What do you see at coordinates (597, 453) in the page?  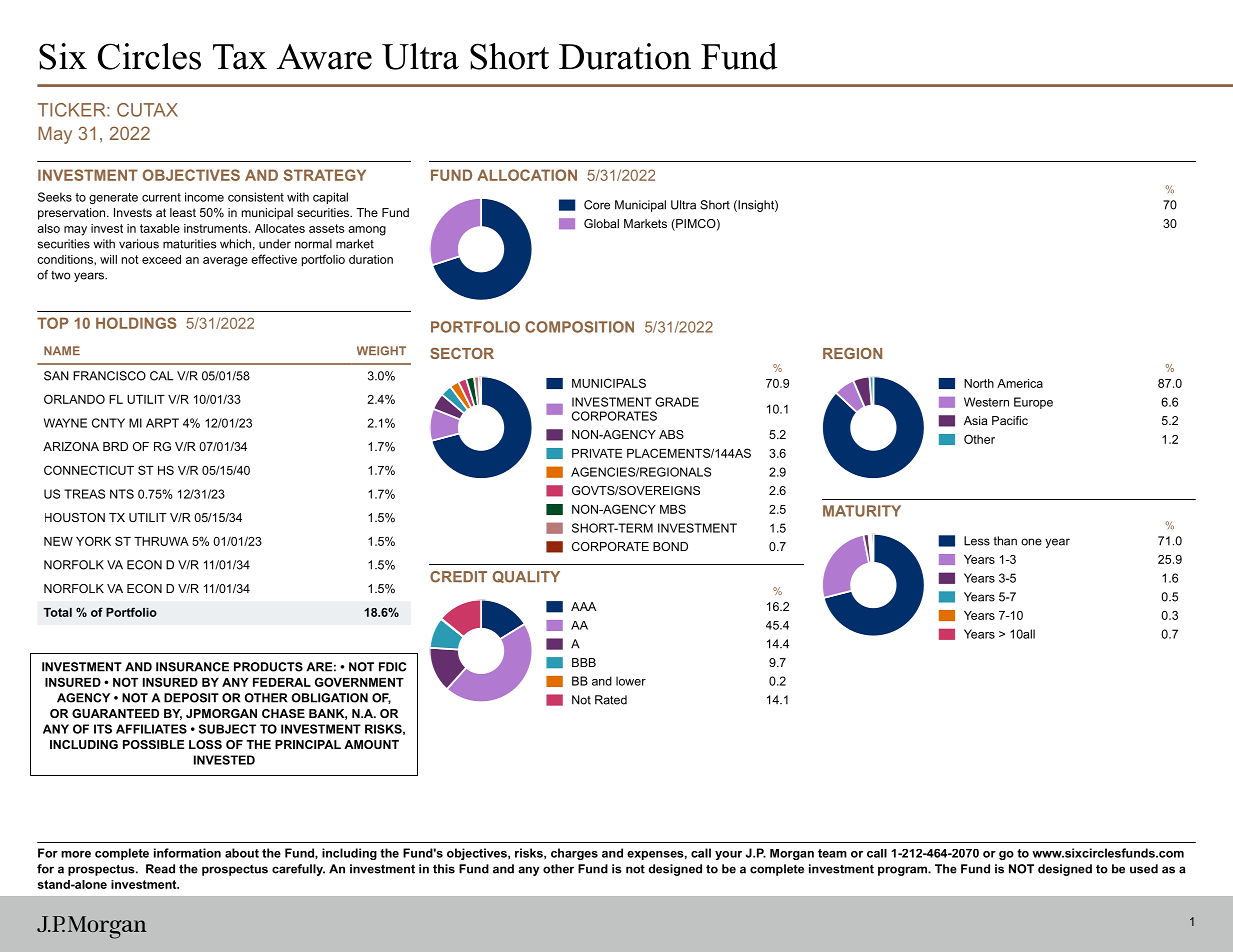 I see `PRIVATE` at bounding box center [597, 453].
